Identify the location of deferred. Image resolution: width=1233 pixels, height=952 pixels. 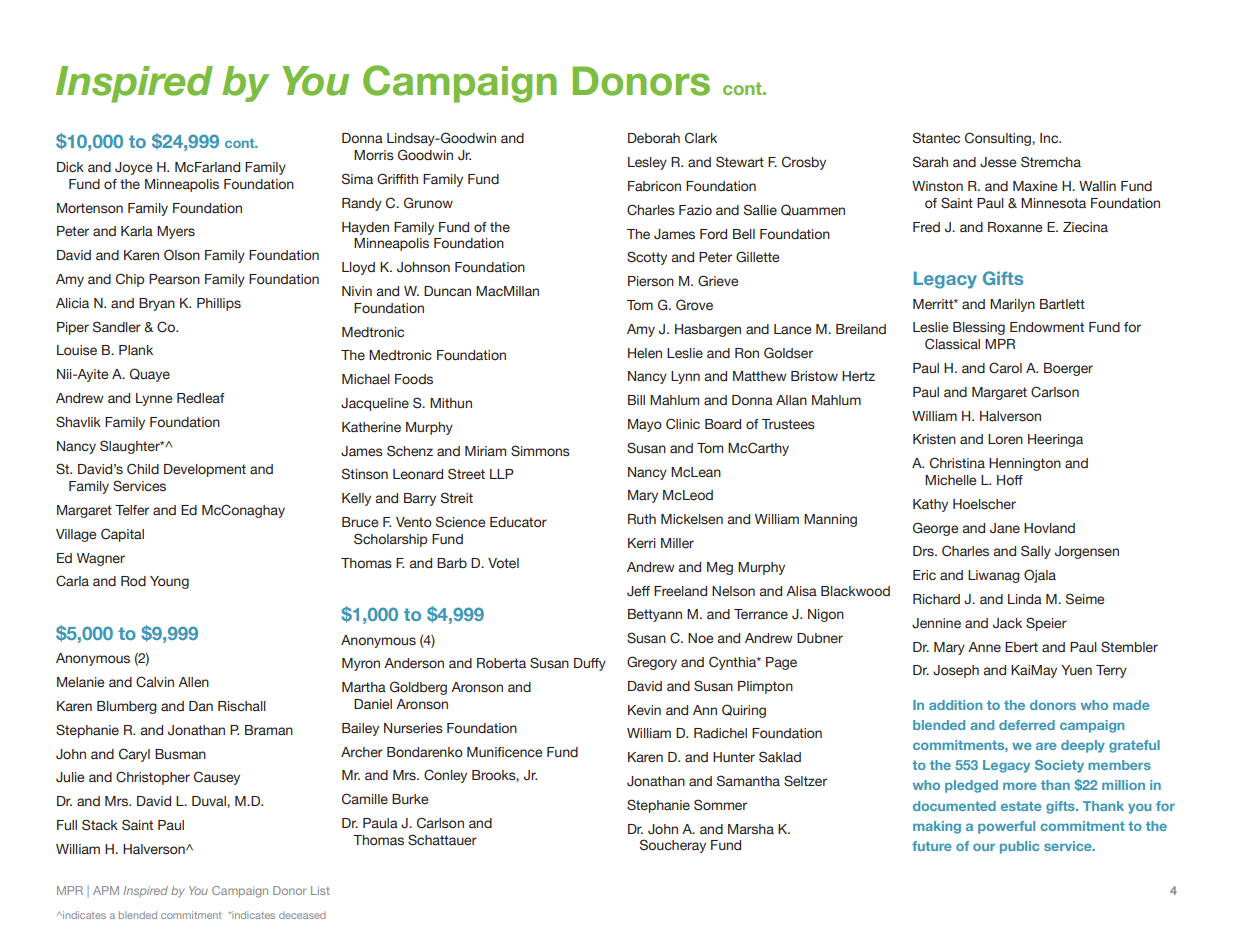
(1027, 725).
